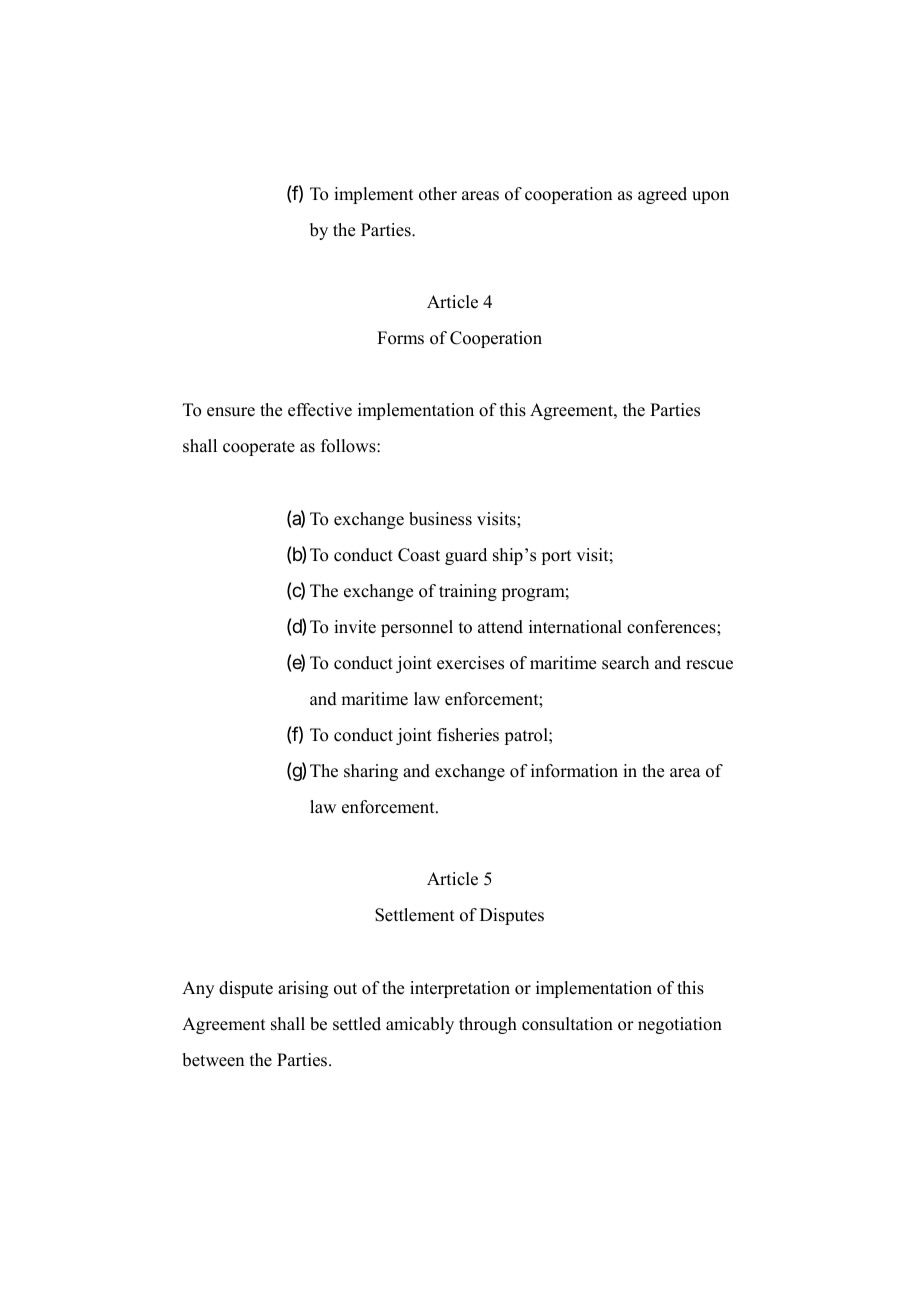 The image size is (924, 1308). I want to click on through, so click(488, 1025).
